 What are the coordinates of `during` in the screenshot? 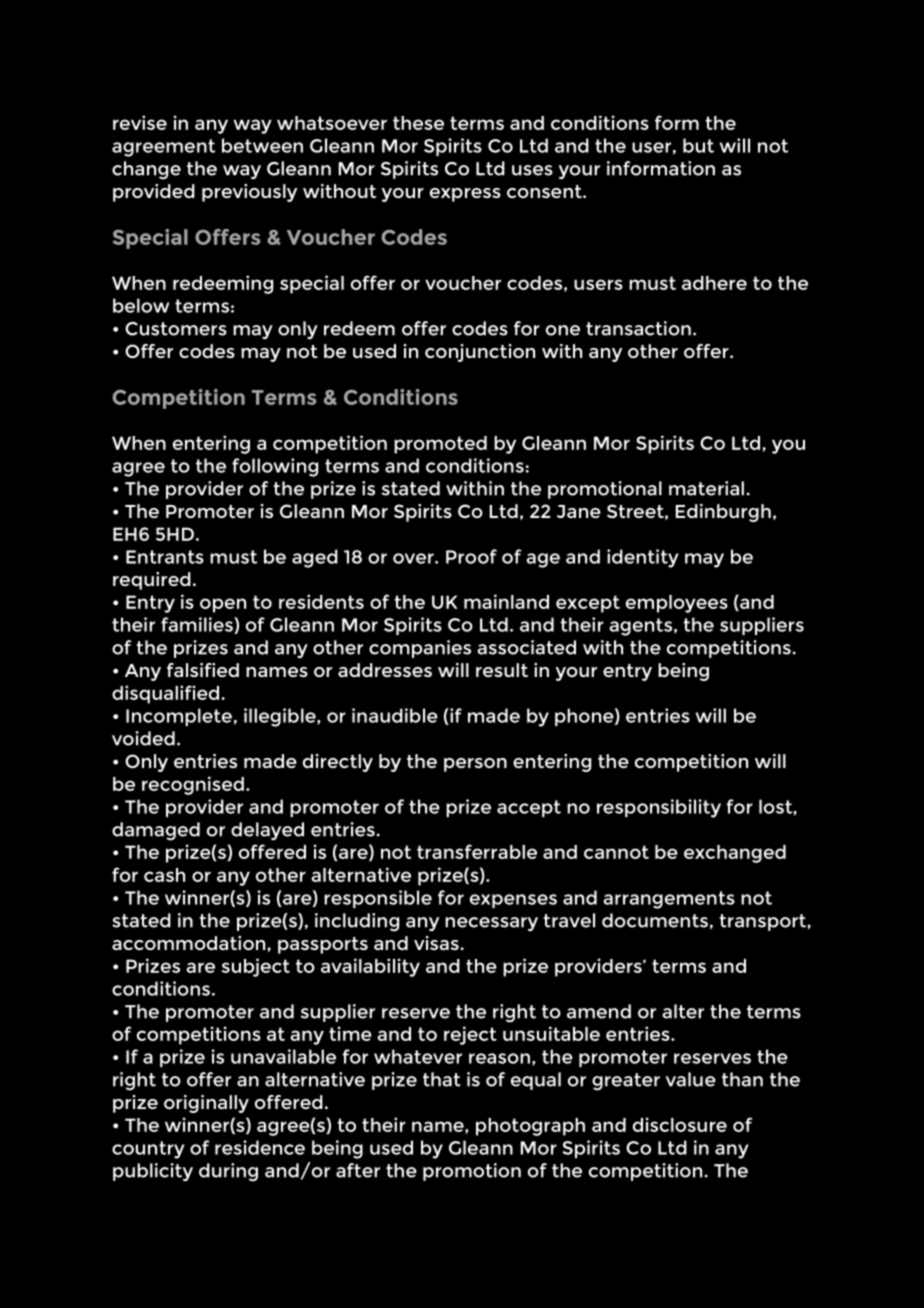 It's located at (228, 1172).
